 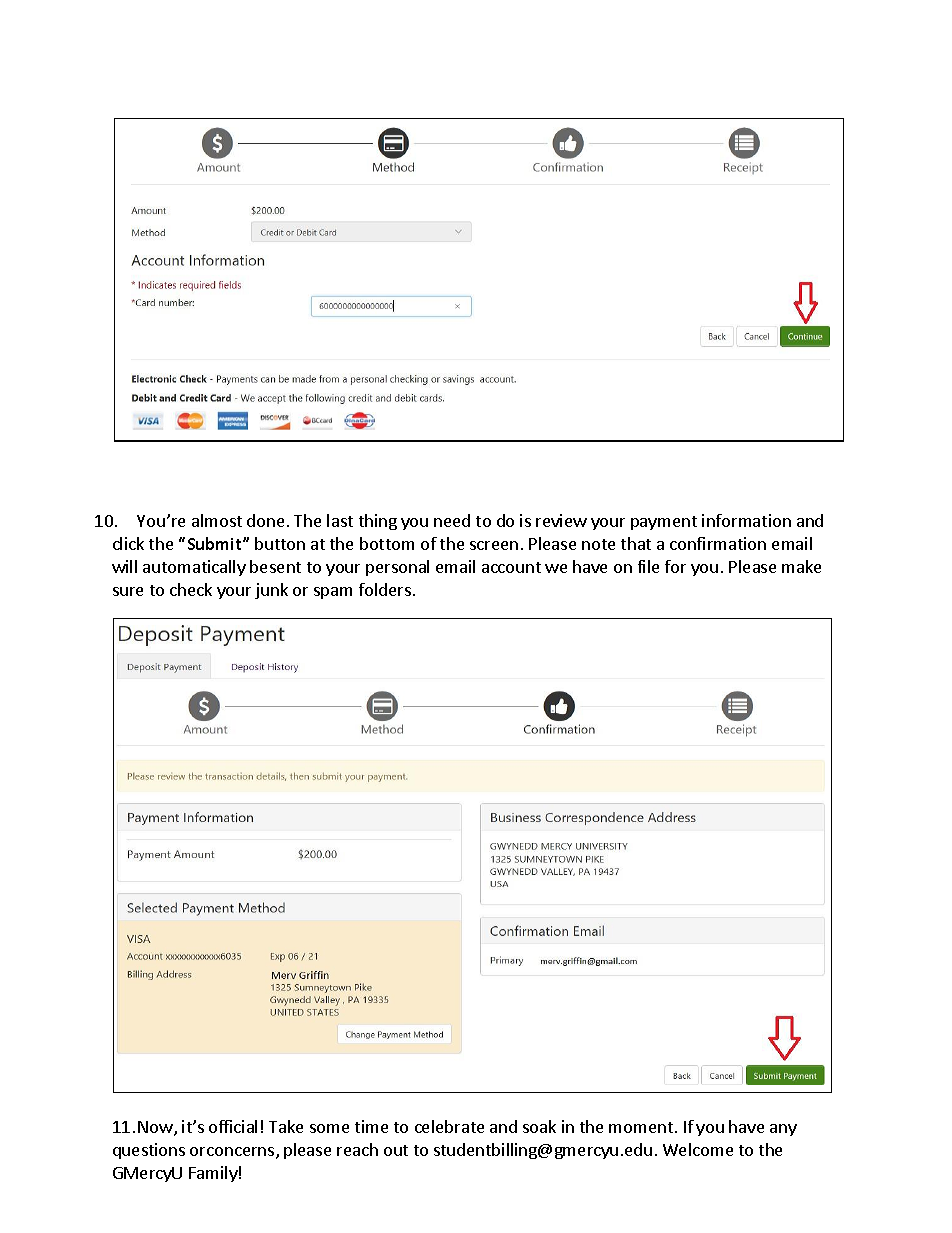 What do you see at coordinates (718, 543) in the image?
I see `confirmation` at bounding box center [718, 543].
